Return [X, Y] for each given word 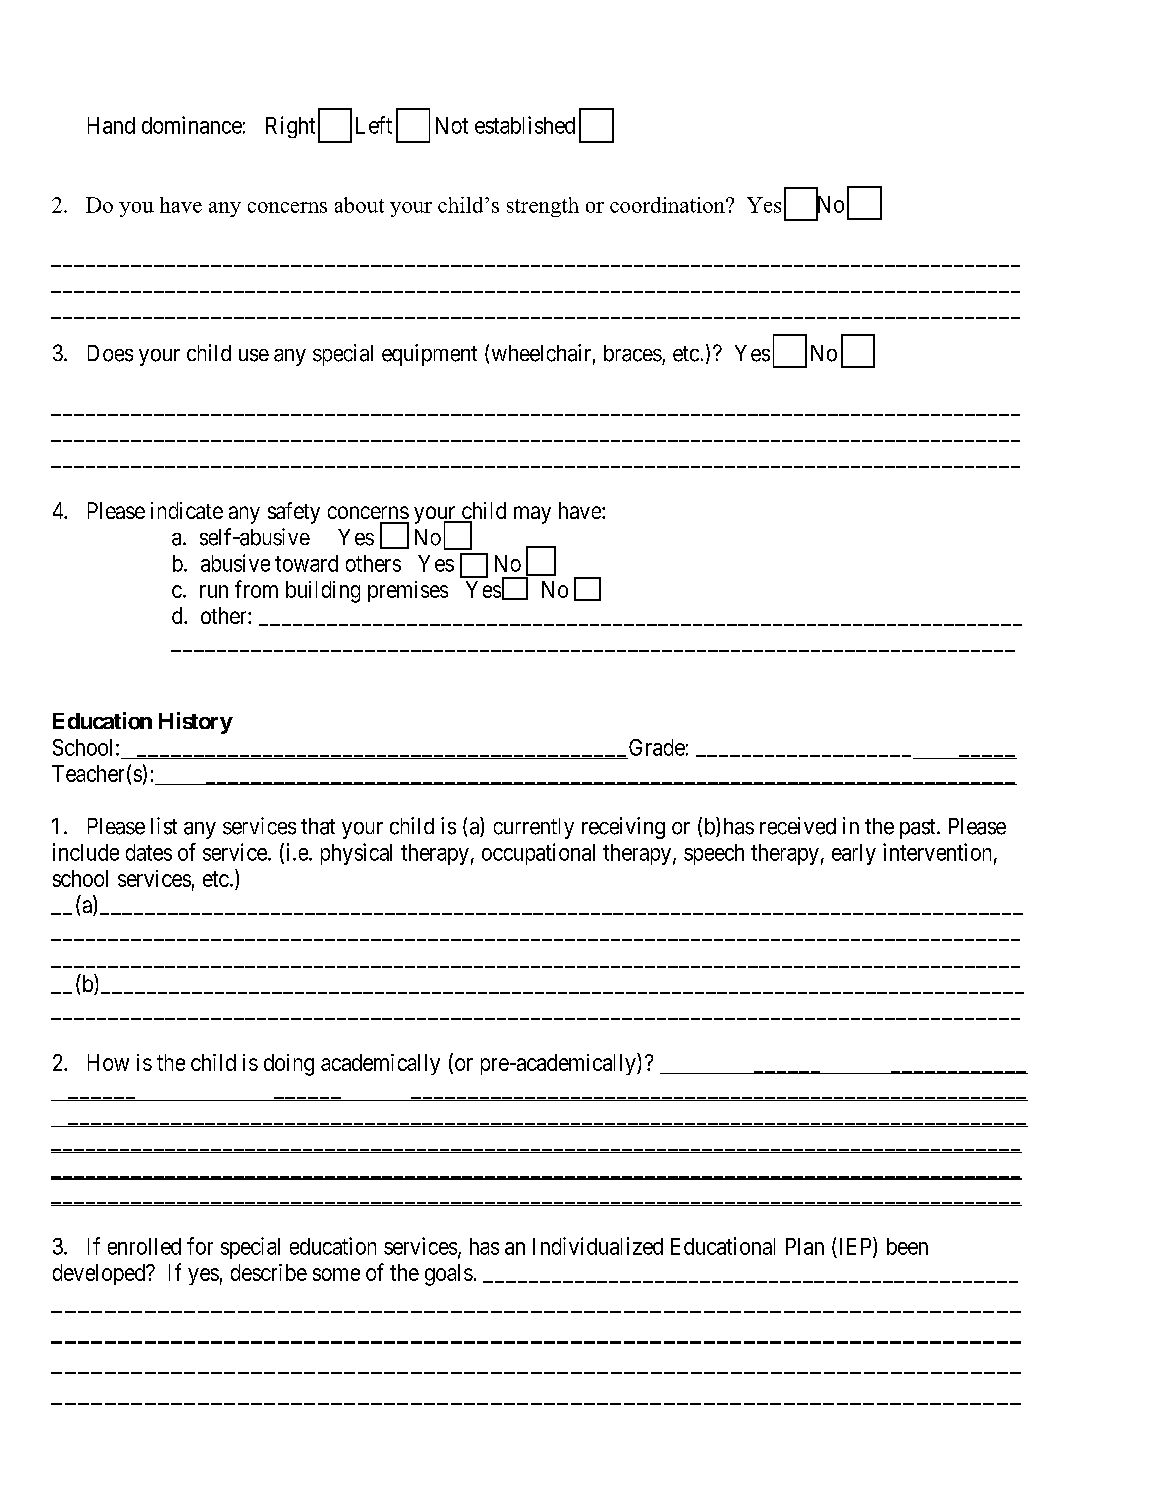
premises [408, 591]
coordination [668, 205]
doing [289, 1065]
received [798, 826]
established [525, 125]
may [532, 515]
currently [534, 828]
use [254, 355]
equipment [429, 355]
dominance [192, 125]
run [214, 591]
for [200, 1246]
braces [633, 353]
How [108, 1062]
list [164, 826]
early [854, 854]
